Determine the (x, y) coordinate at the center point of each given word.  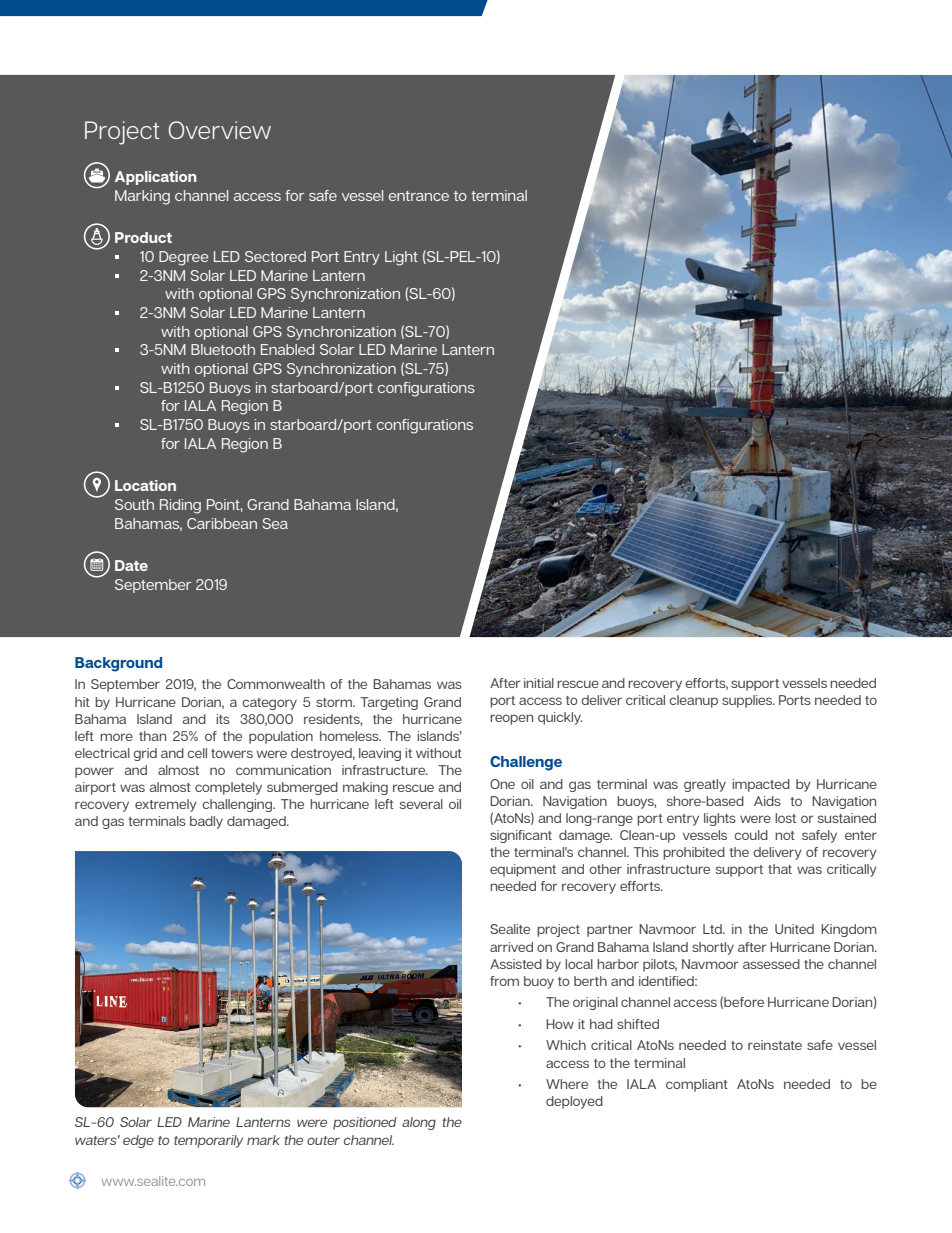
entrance (419, 196)
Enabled (287, 349)
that (780, 869)
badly (206, 822)
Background (118, 664)
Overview (219, 130)
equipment (523, 870)
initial (539, 683)
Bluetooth (223, 349)
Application (156, 178)
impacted (761, 785)
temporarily (208, 1141)
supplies (748, 701)
